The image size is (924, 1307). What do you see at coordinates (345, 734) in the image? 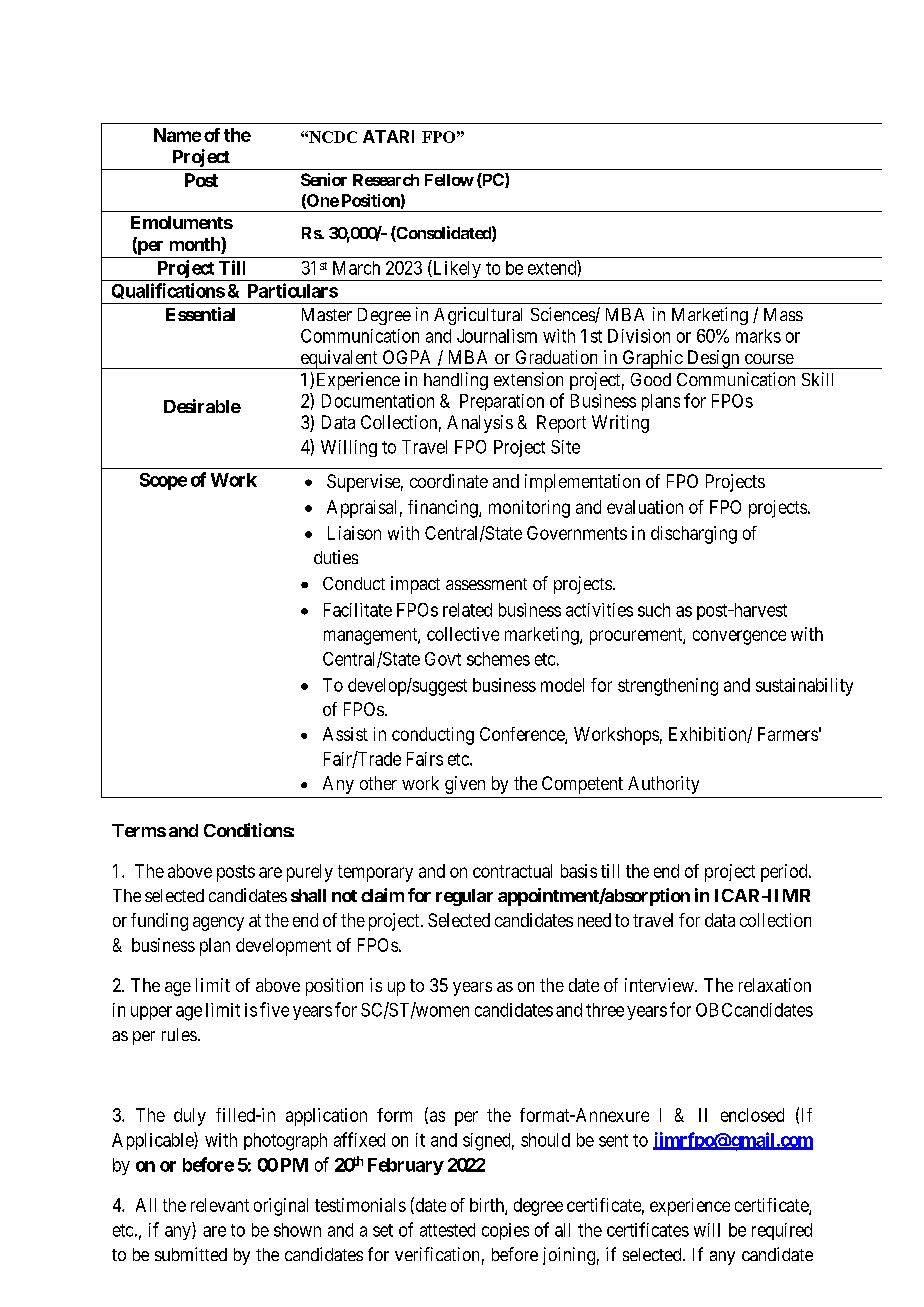
I see `Assist` at bounding box center [345, 734].
